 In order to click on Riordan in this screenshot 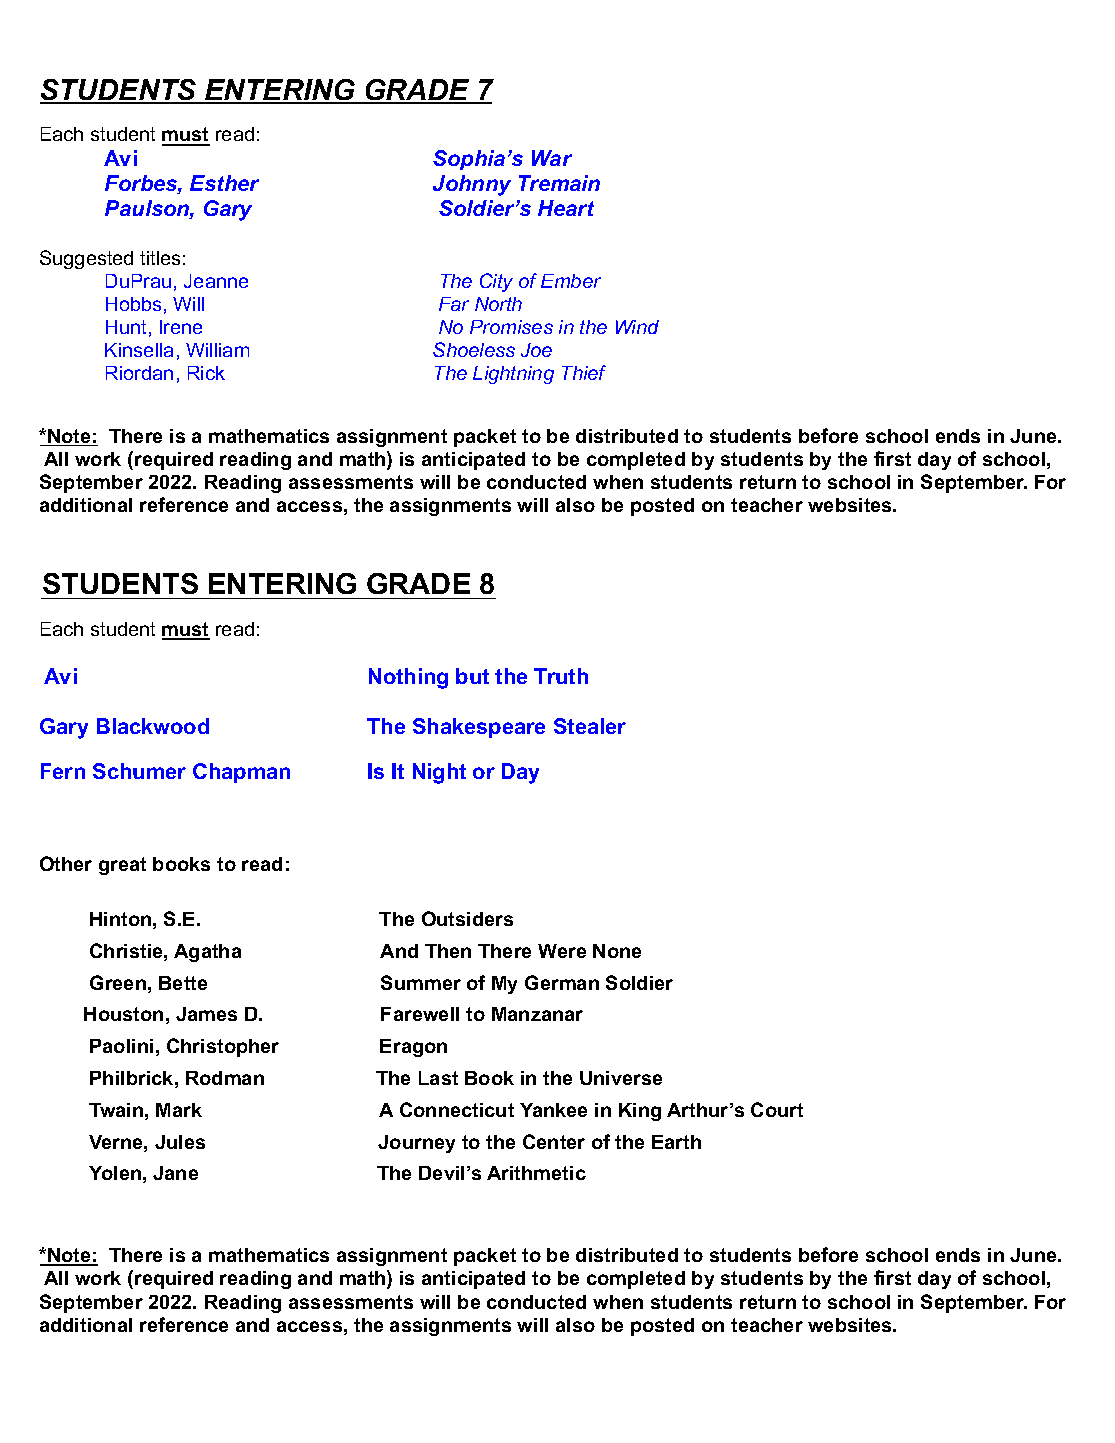, I will do `click(139, 373)`.
